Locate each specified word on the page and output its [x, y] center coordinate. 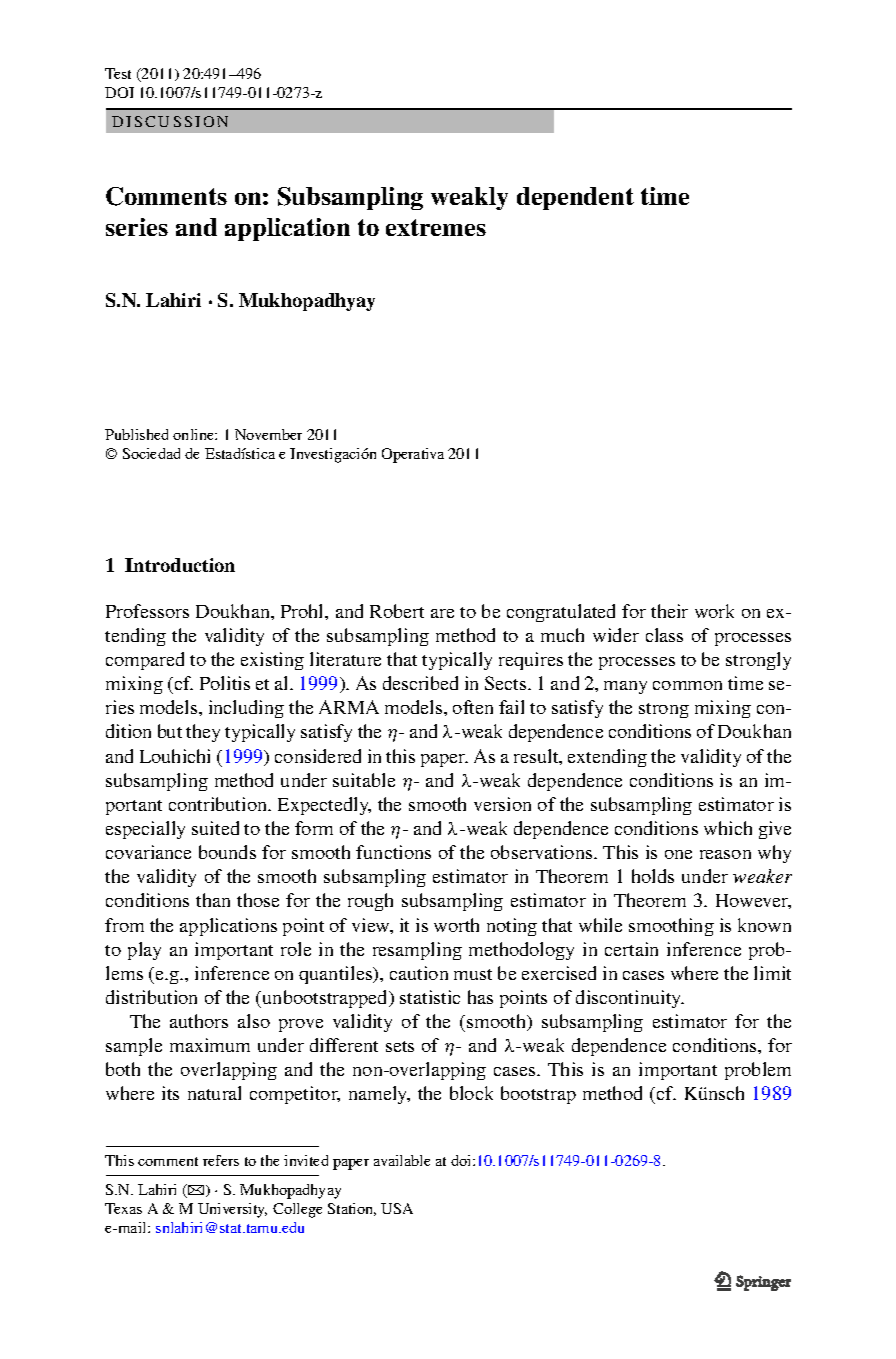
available [402, 1160]
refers [221, 1160]
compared [145, 661]
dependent [575, 198]
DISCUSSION [170, 121]
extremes [436, 227]
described [420, 683]
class [664, 635]
